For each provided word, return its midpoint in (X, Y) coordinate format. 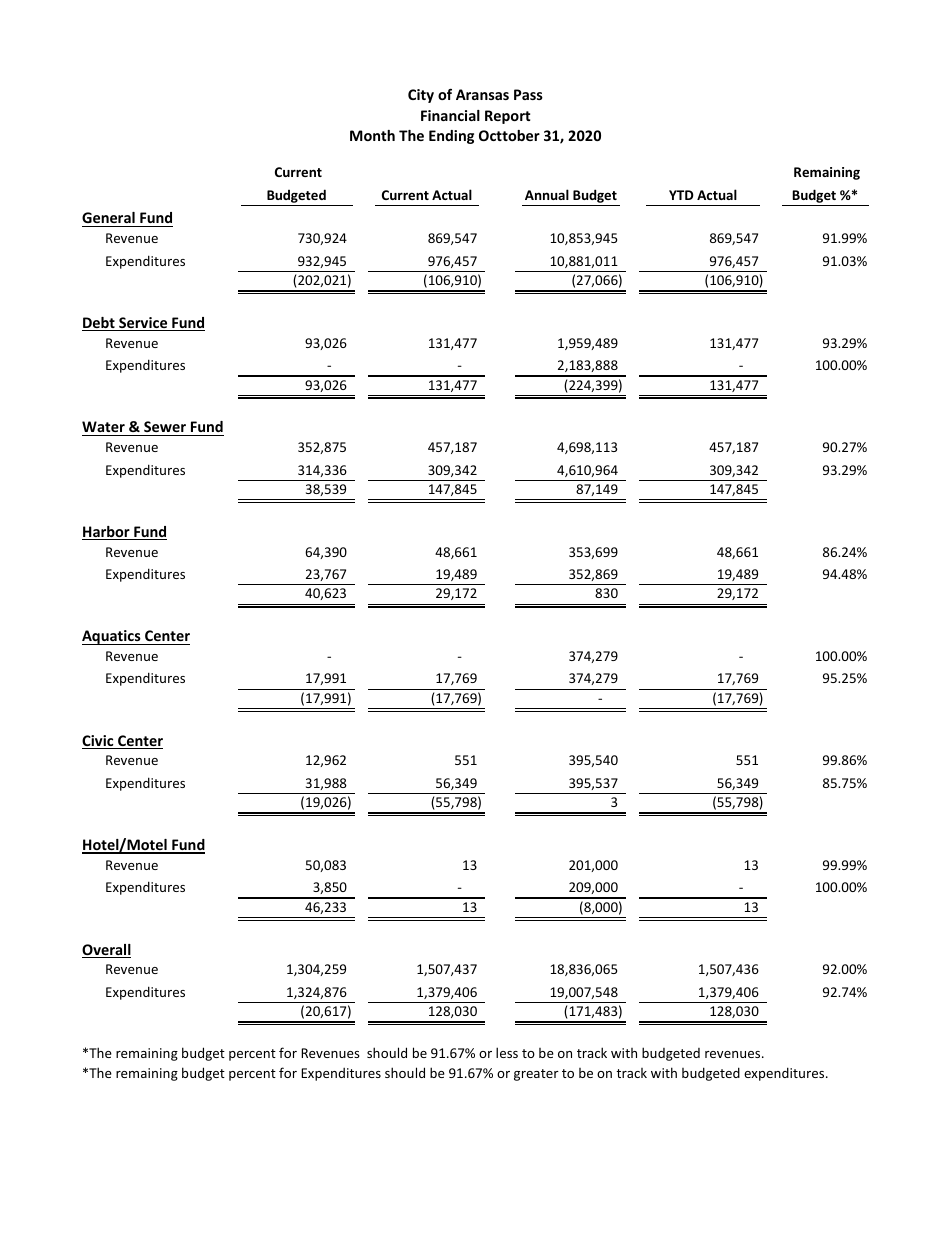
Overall (106, 951)
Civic (99, 742)
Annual (547, 194)
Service (143, 324)
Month (372, 135)
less (507, 1052)
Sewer (165, 426)
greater (536, 1075)
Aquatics (112, 637)
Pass (528, 94)
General (109, 219)
